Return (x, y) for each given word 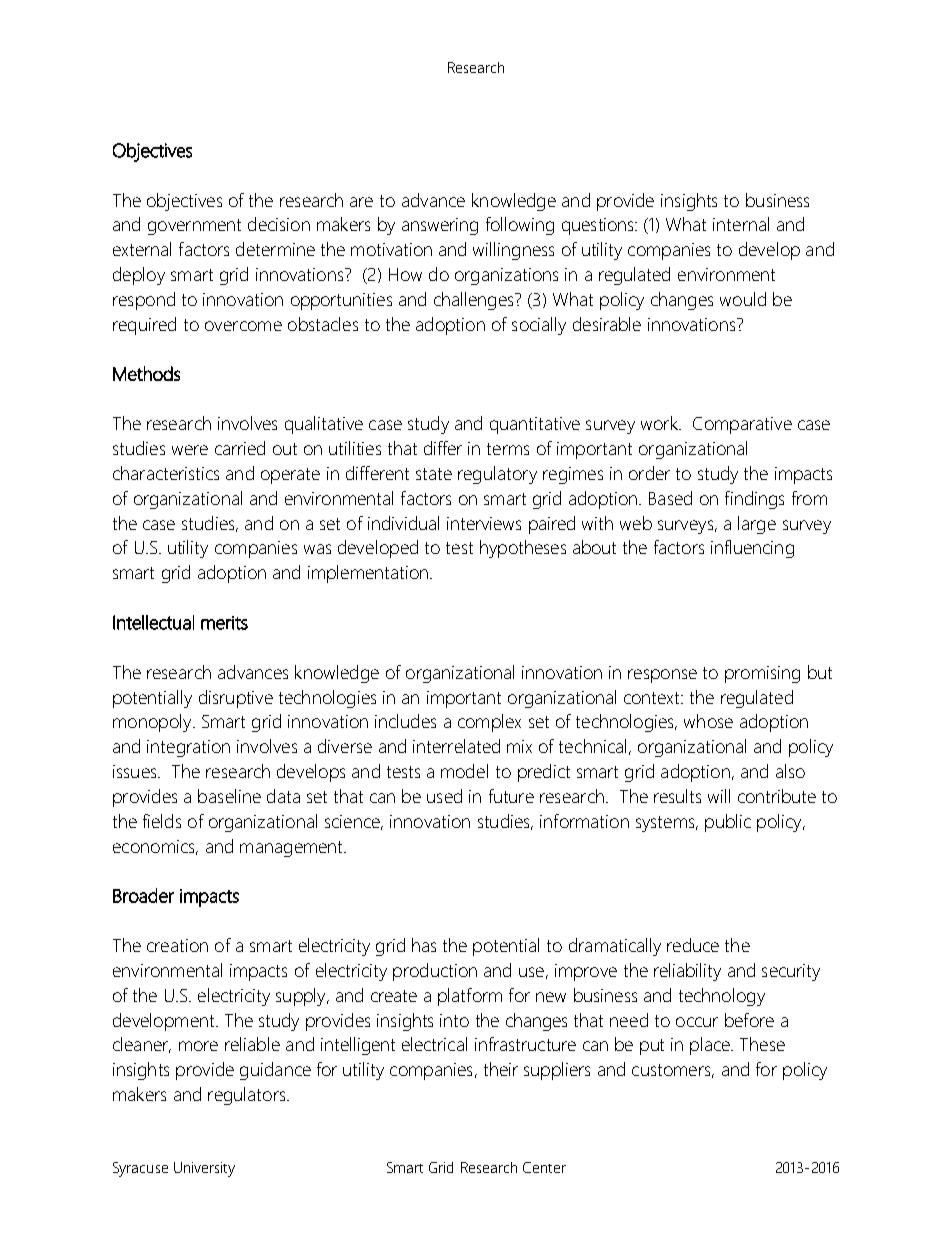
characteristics (166, 473)
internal (741, 224)
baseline (229, 796)
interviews (484, 523)
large (757, 525)
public (728, 823)
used (444, 796)
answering (440, 226)
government (194, 227)
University (204, 1169)
